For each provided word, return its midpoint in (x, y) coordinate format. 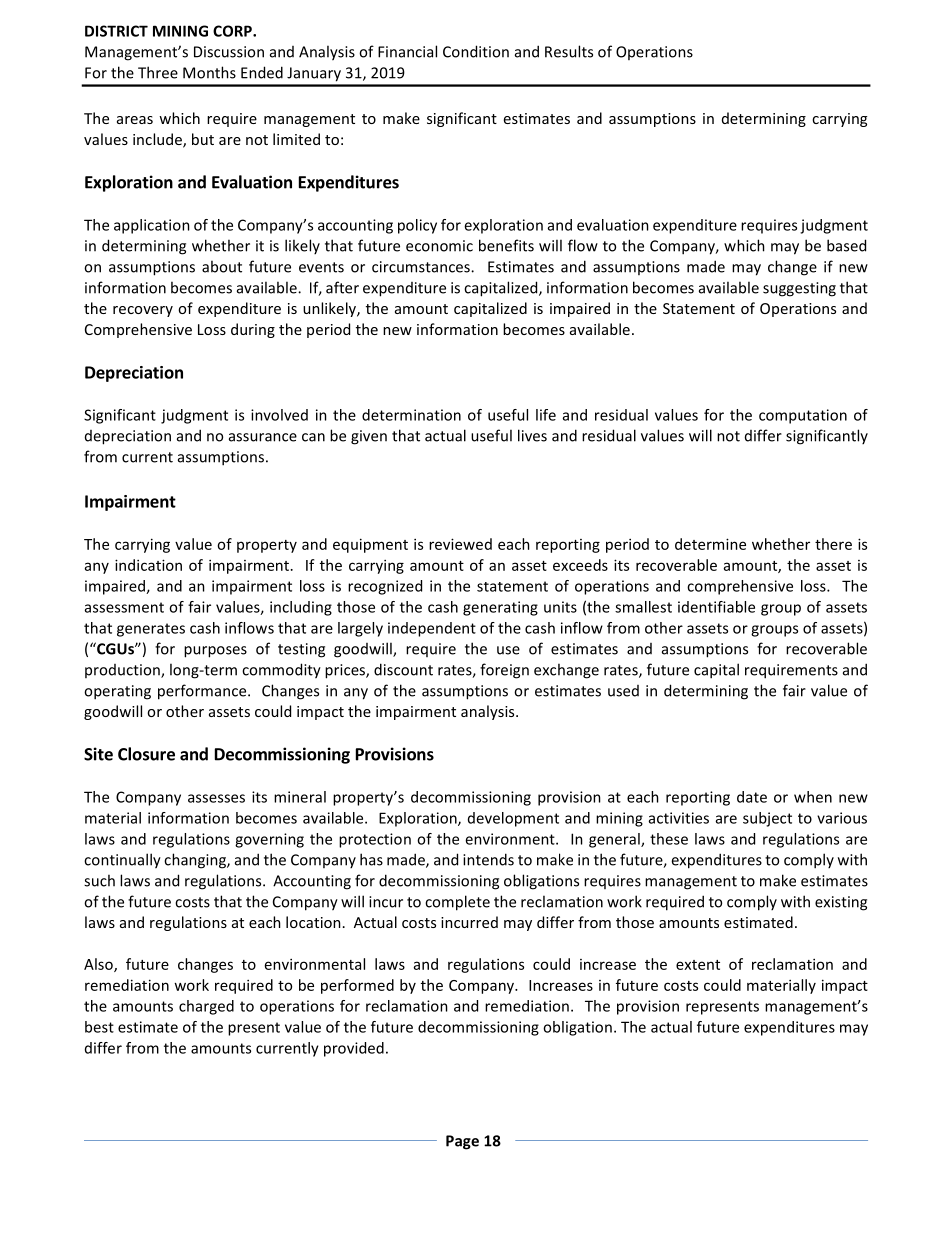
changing (196, 861)
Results (569, 51)
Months (209, 72)
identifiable (716, 607)
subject (767, 819)
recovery (143, 311)
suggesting (799, 289)
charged (206, 1007)
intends (488, 859)
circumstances (422, 267)
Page (462, 1142)
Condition (476, 51)
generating (500, 608)
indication (148, 565)
